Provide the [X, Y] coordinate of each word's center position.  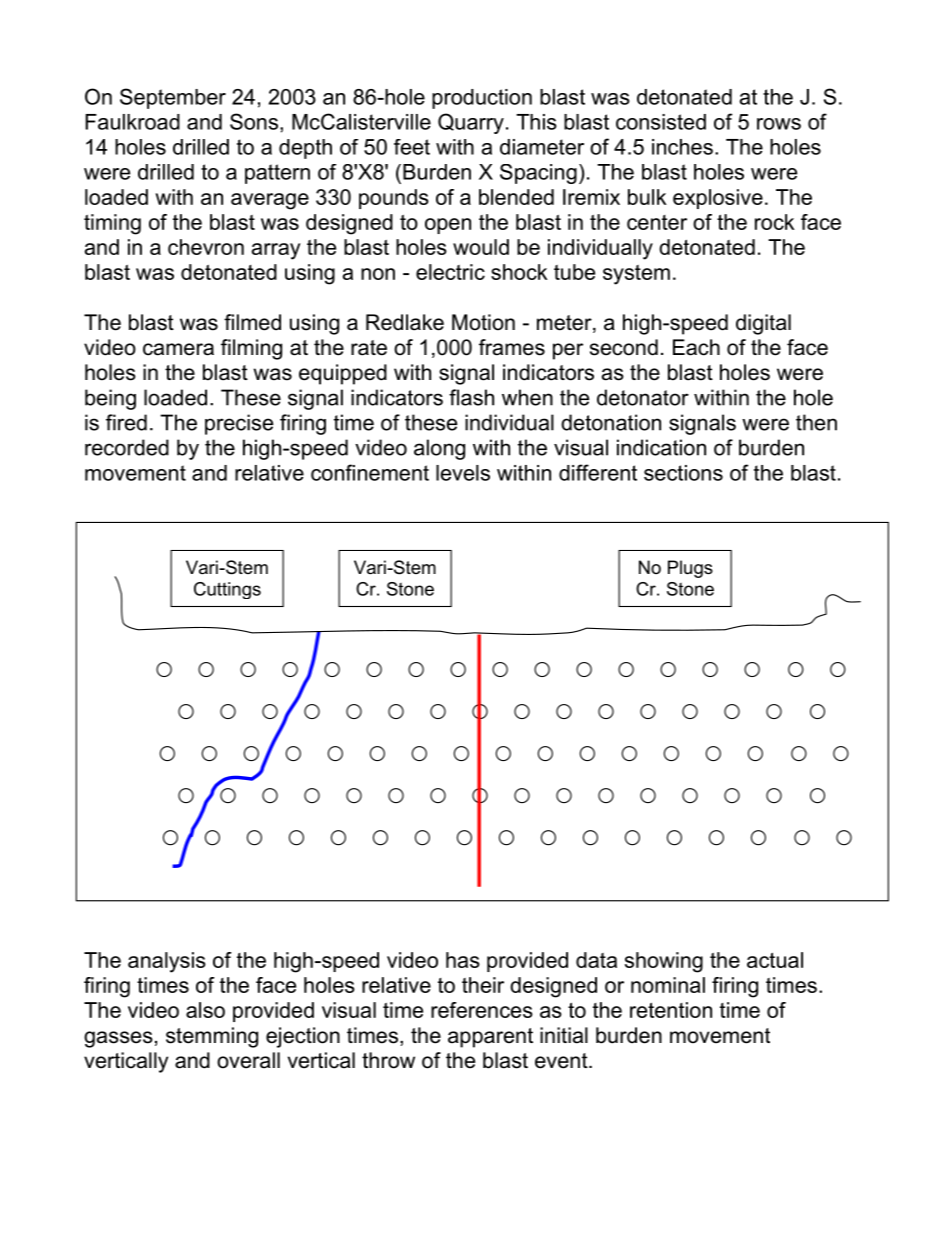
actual [775, 960]
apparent [490, 1038]
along [439, 449]
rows [779, 124]
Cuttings [227, 590]
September [173, 98]
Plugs [690, 569]
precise [239, 424]
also [205, 1010]
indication [661, 447]
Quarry [471, 123]
